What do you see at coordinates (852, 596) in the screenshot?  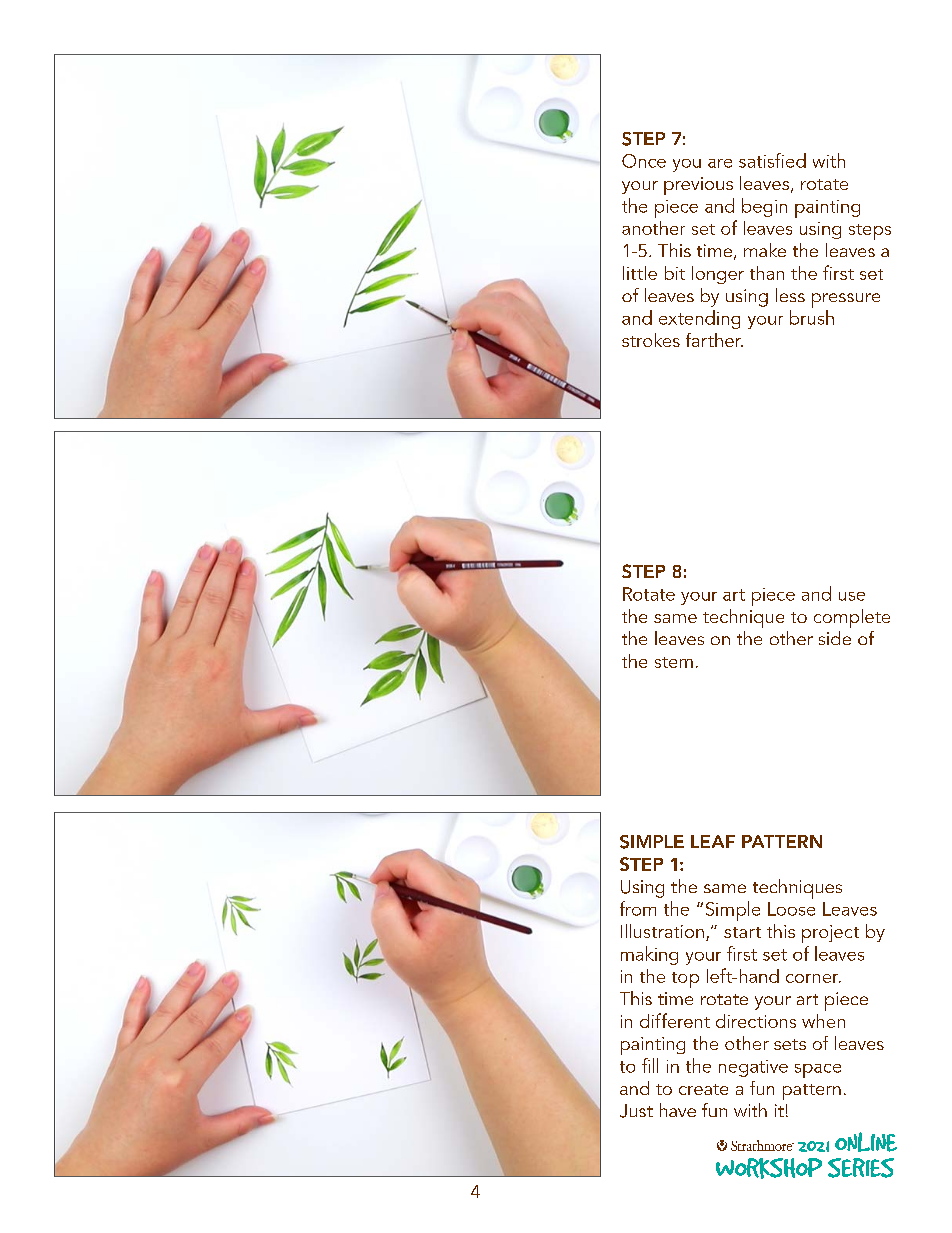 I see `use` at bounding box center [852, 596].
